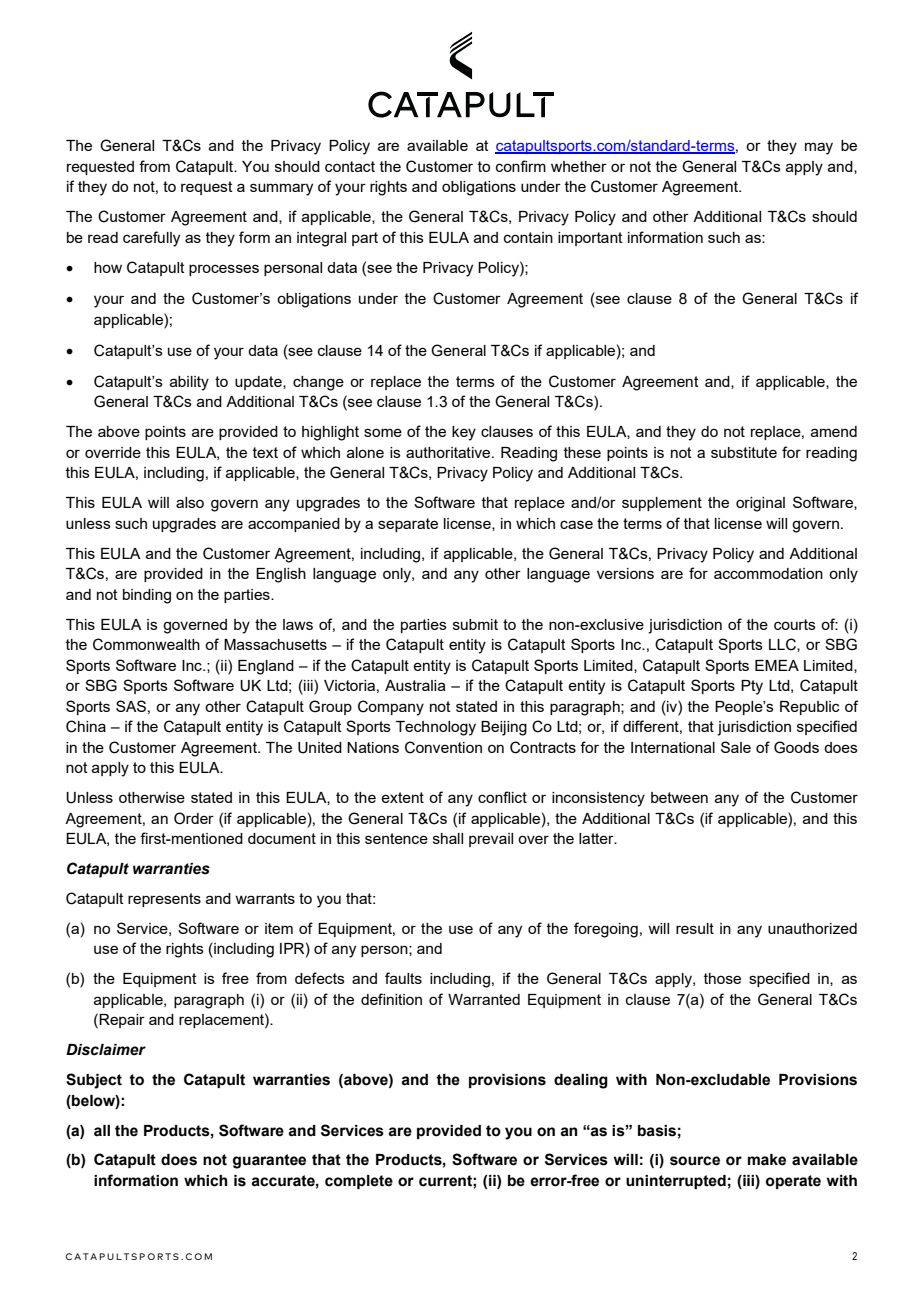 This image has width=924, height=1308. I want to click on shall, so click(448, 838).
